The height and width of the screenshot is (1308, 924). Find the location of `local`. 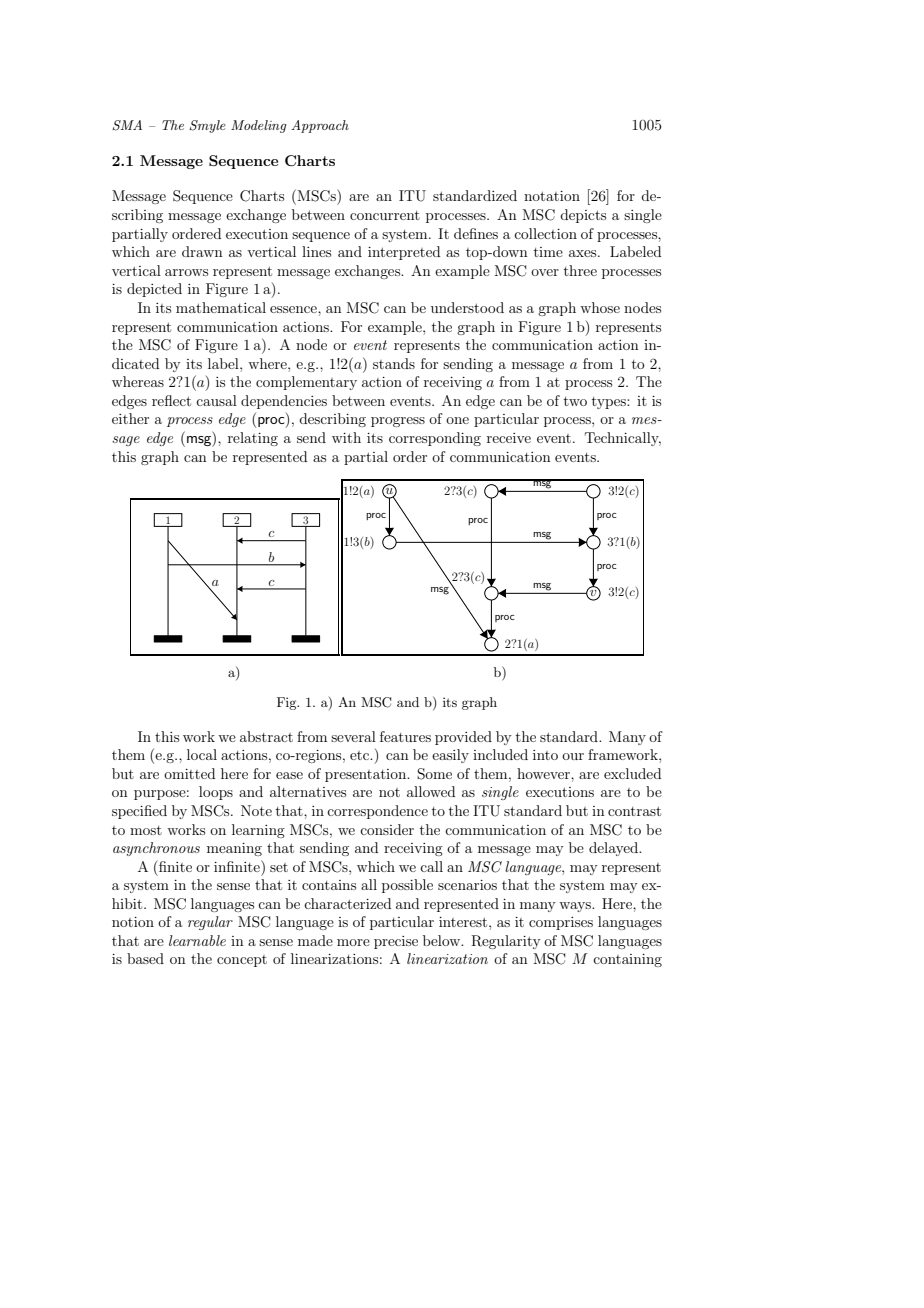

local is located at coordinates (202, 754).
